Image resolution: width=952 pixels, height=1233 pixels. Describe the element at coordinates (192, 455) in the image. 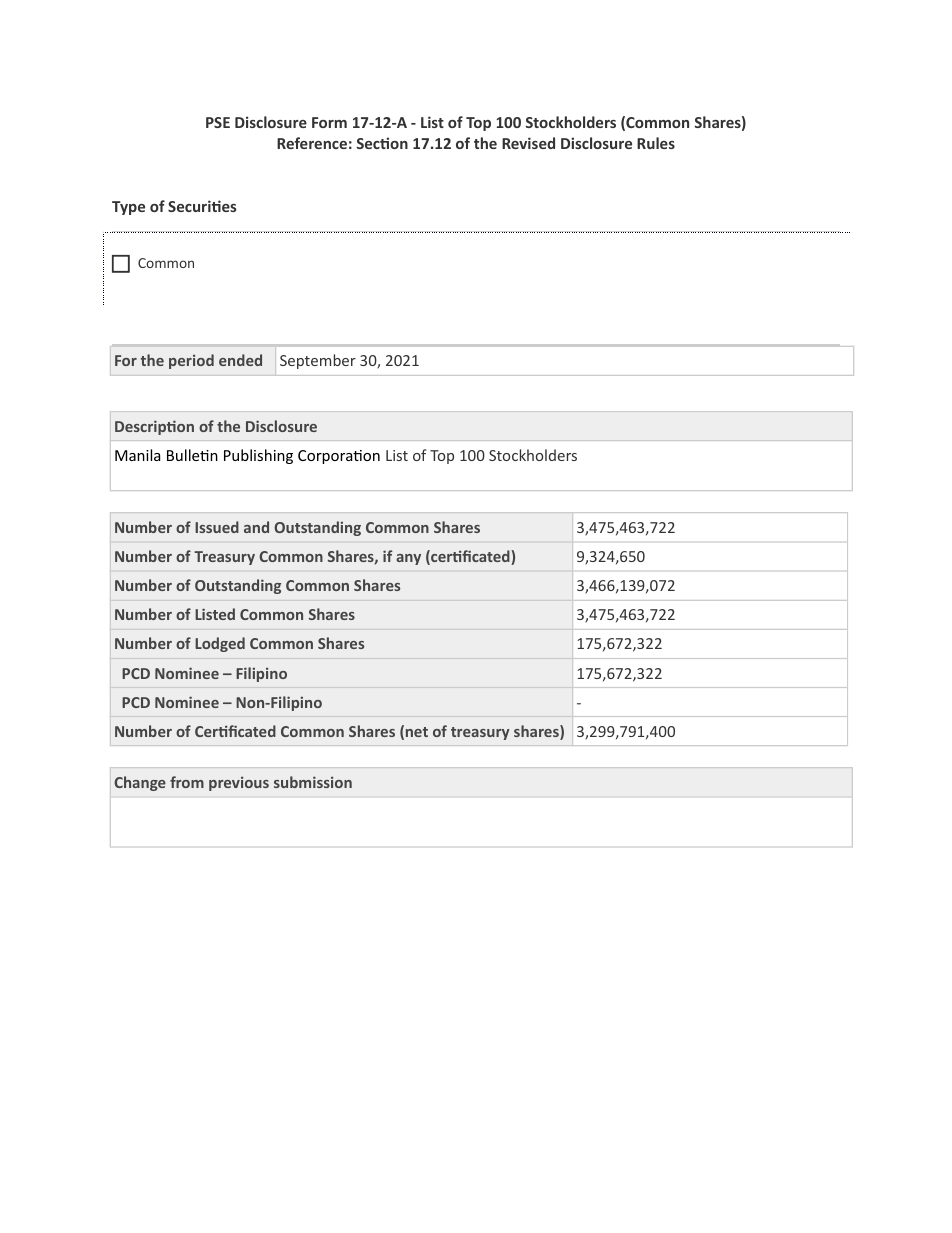

I see `Bulletin` at that location.
